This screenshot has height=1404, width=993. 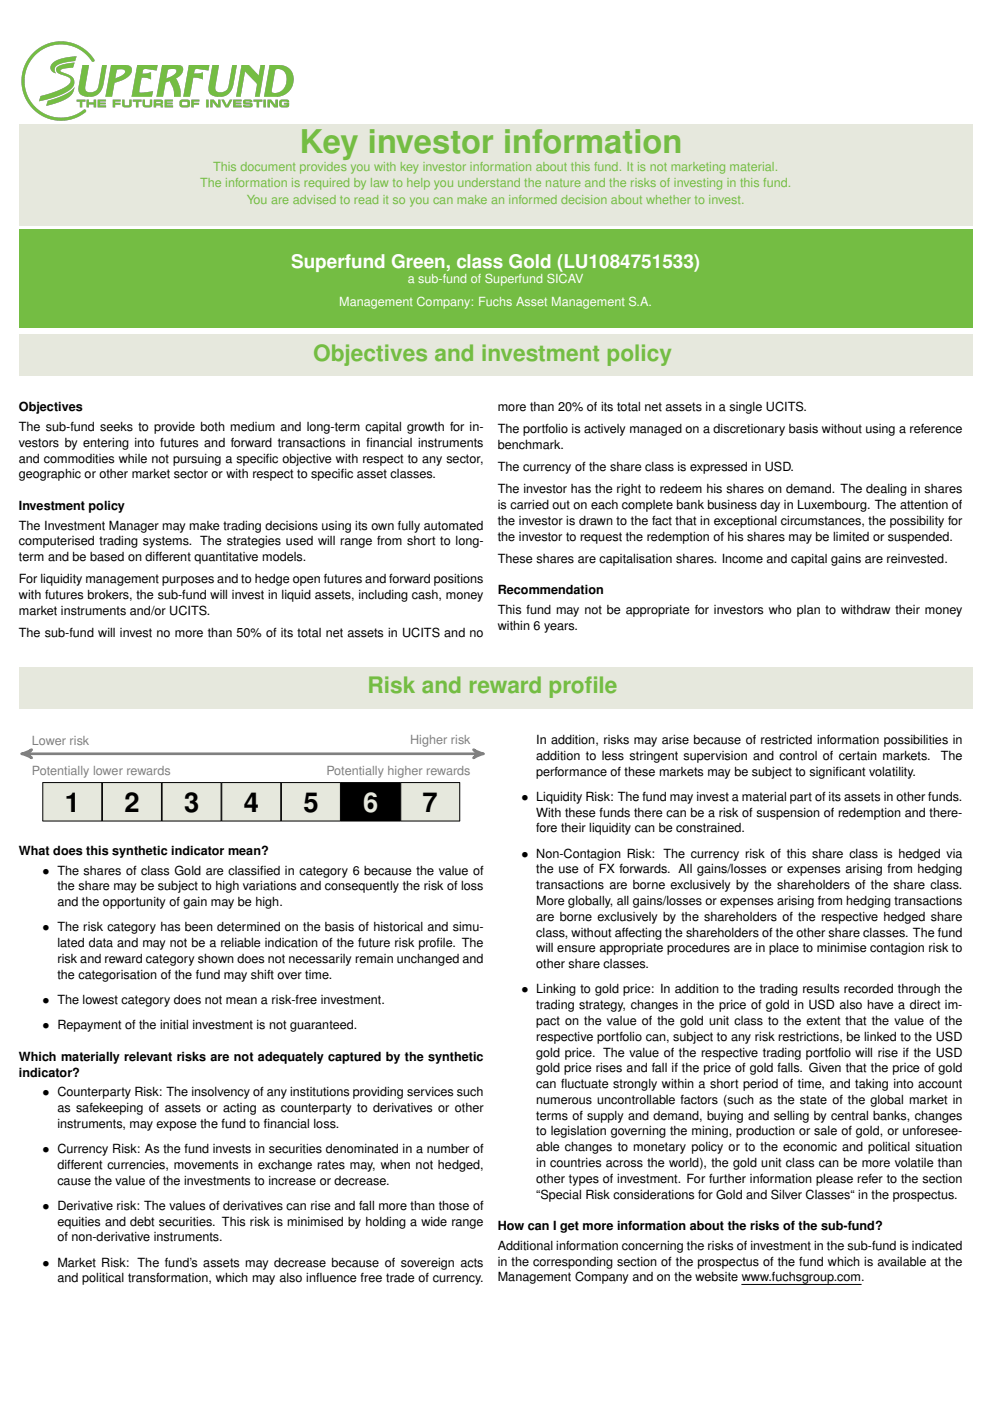 I want to click on document, so click(x=268, y=166).
